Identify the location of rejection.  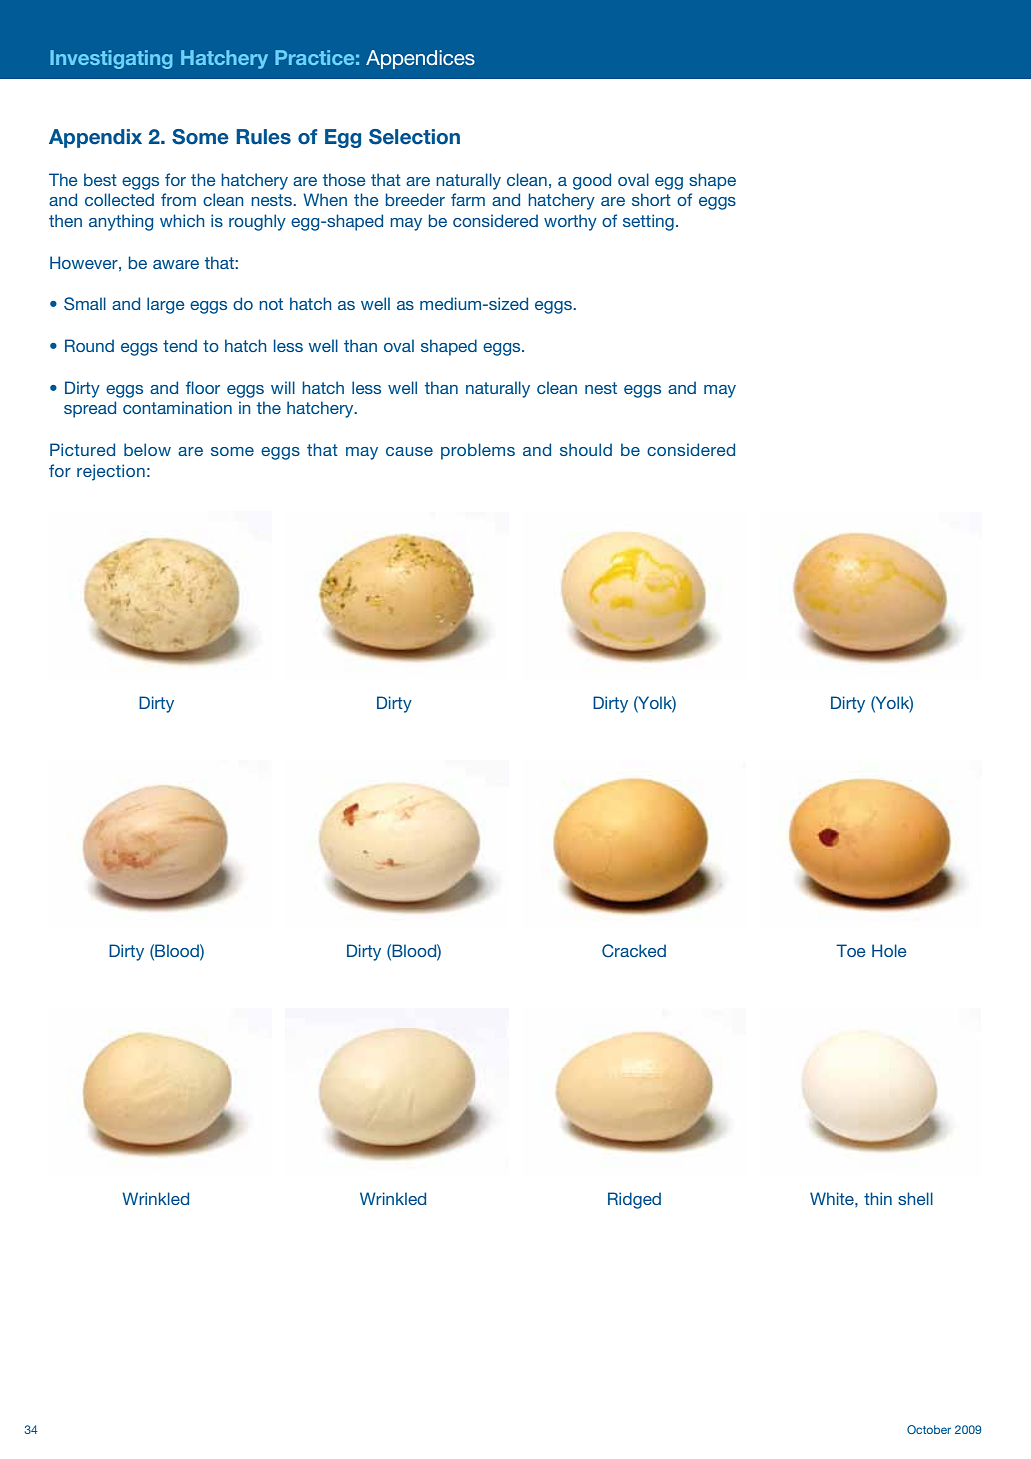
(111, 472).
